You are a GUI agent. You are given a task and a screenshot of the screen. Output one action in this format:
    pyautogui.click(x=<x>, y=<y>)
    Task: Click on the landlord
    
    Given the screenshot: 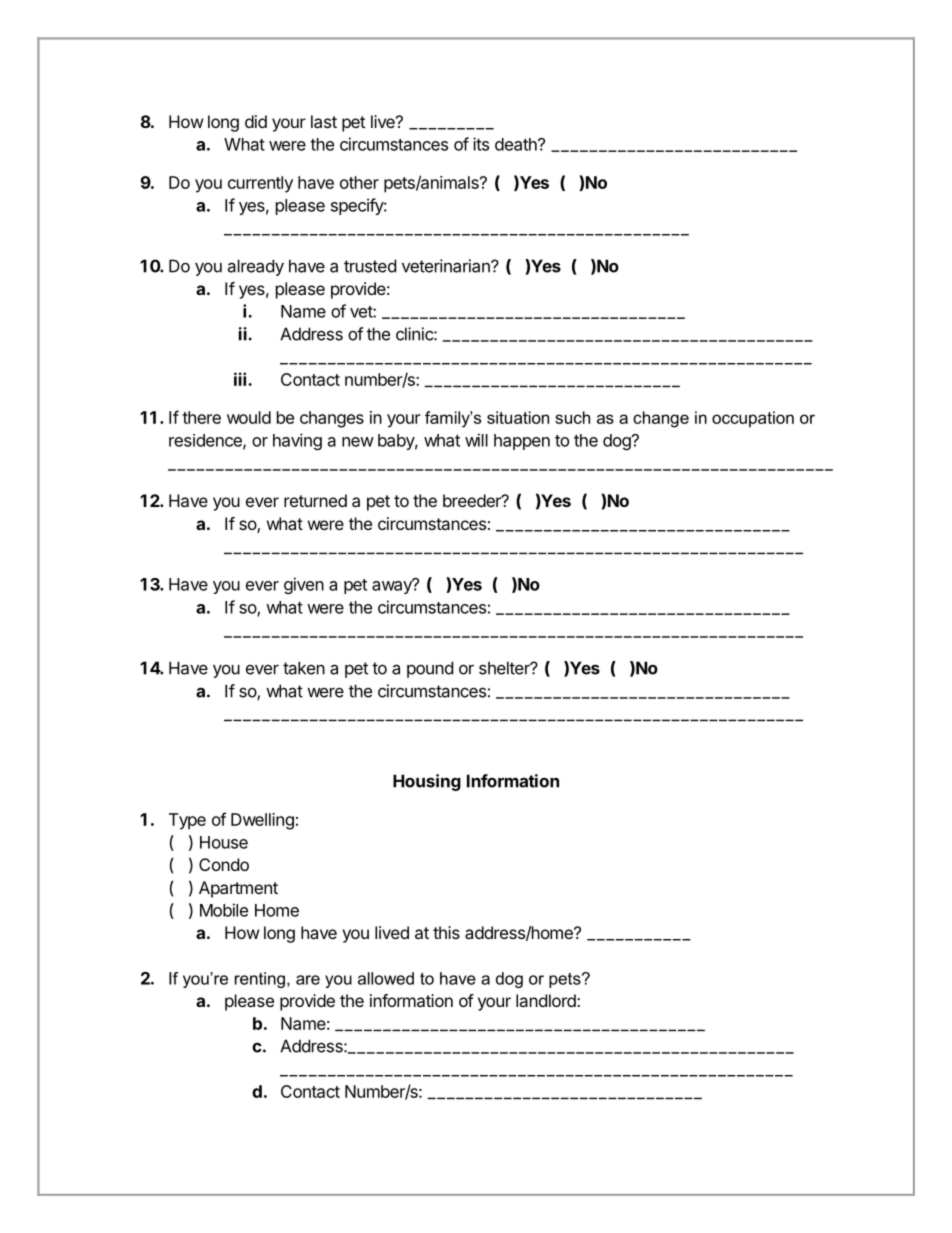 What is the action you would take?
    pyautogui.click(x=547, y=1000)
